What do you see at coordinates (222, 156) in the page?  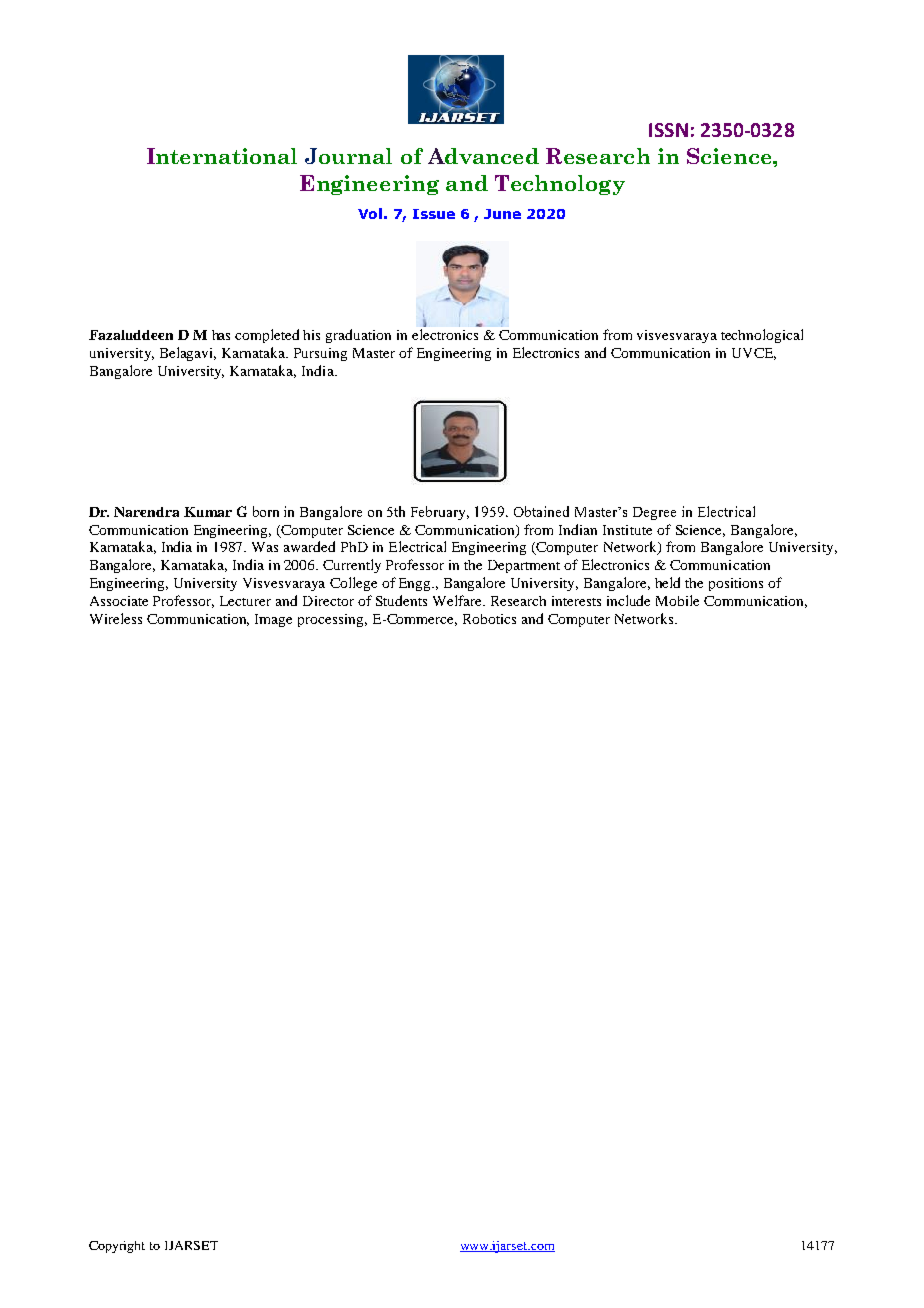 I see `International` at bounding box center [222, 156].
